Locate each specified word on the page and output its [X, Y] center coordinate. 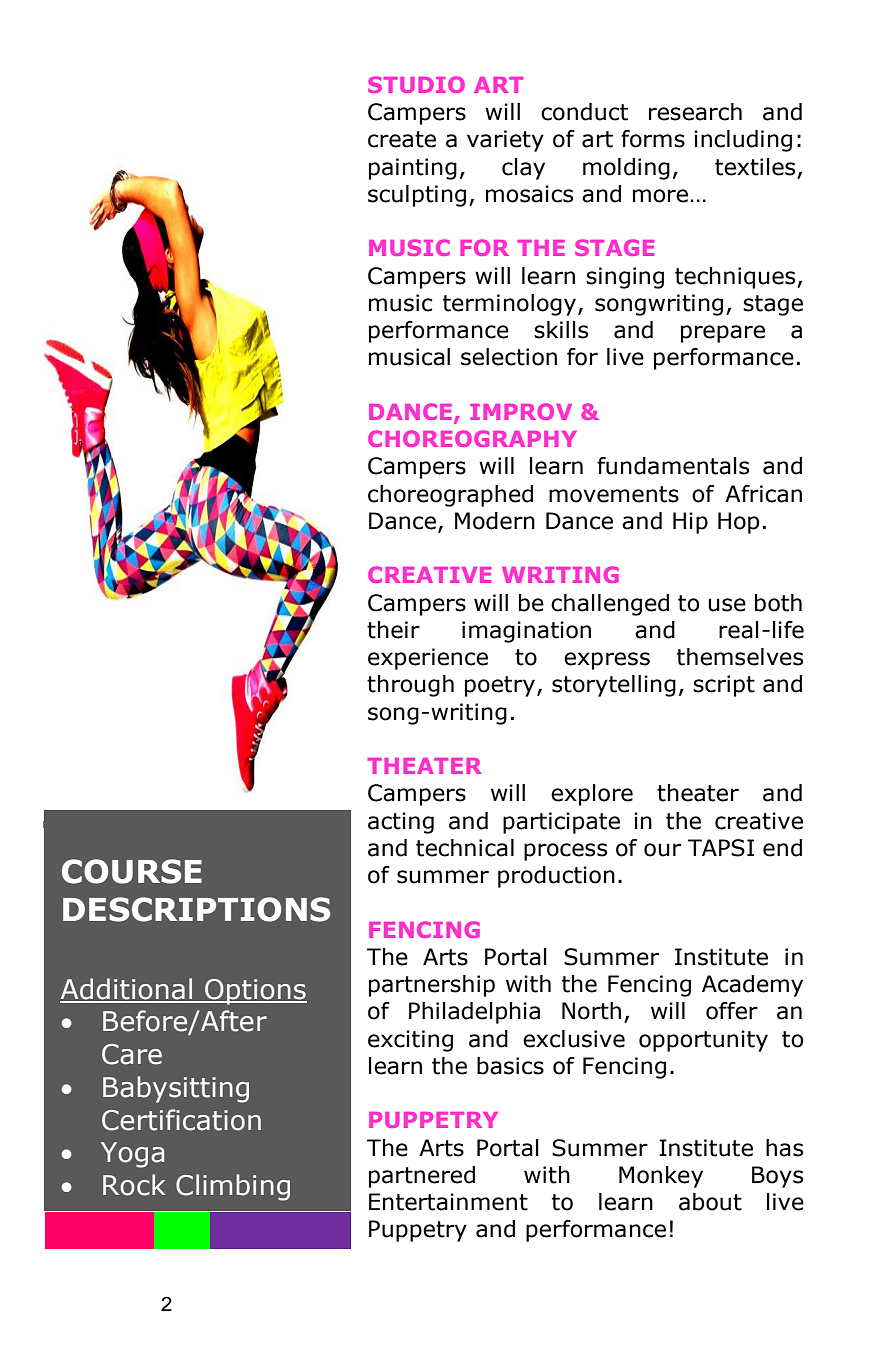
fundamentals [673, 466]
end [782, 848]
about [710, 1202]
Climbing [233, 1187]
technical [465, 848]
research [695, 112]
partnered [422, 1177]
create [402, 139]
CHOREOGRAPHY [472, 438]
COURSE [132, 871]
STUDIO [416, 84]
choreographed [450, 496]
